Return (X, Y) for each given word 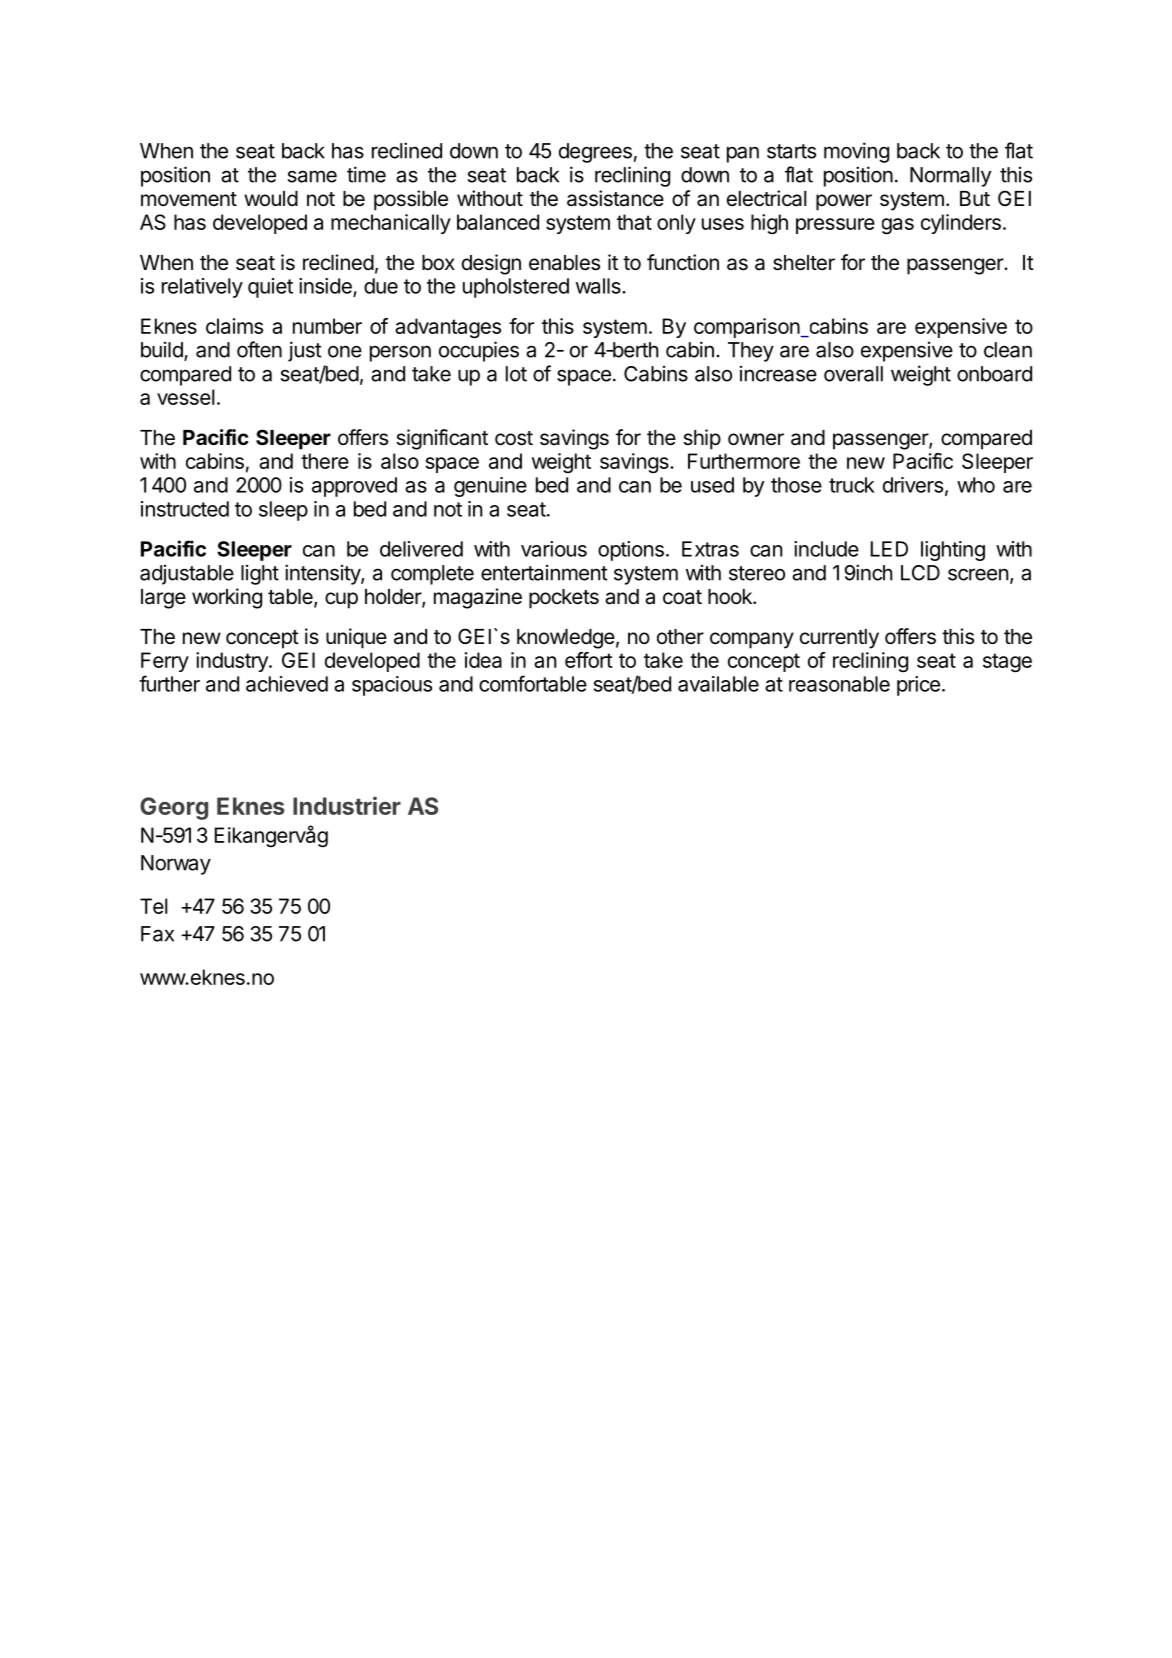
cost (514, 438)
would (271, 198)
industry (233, 662)
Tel (153, 906)
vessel (185, 397)
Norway (176, 865)
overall (853, 374)
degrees (595, 153)
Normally (950, 177)
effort (589, 660)
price (918, 686)
